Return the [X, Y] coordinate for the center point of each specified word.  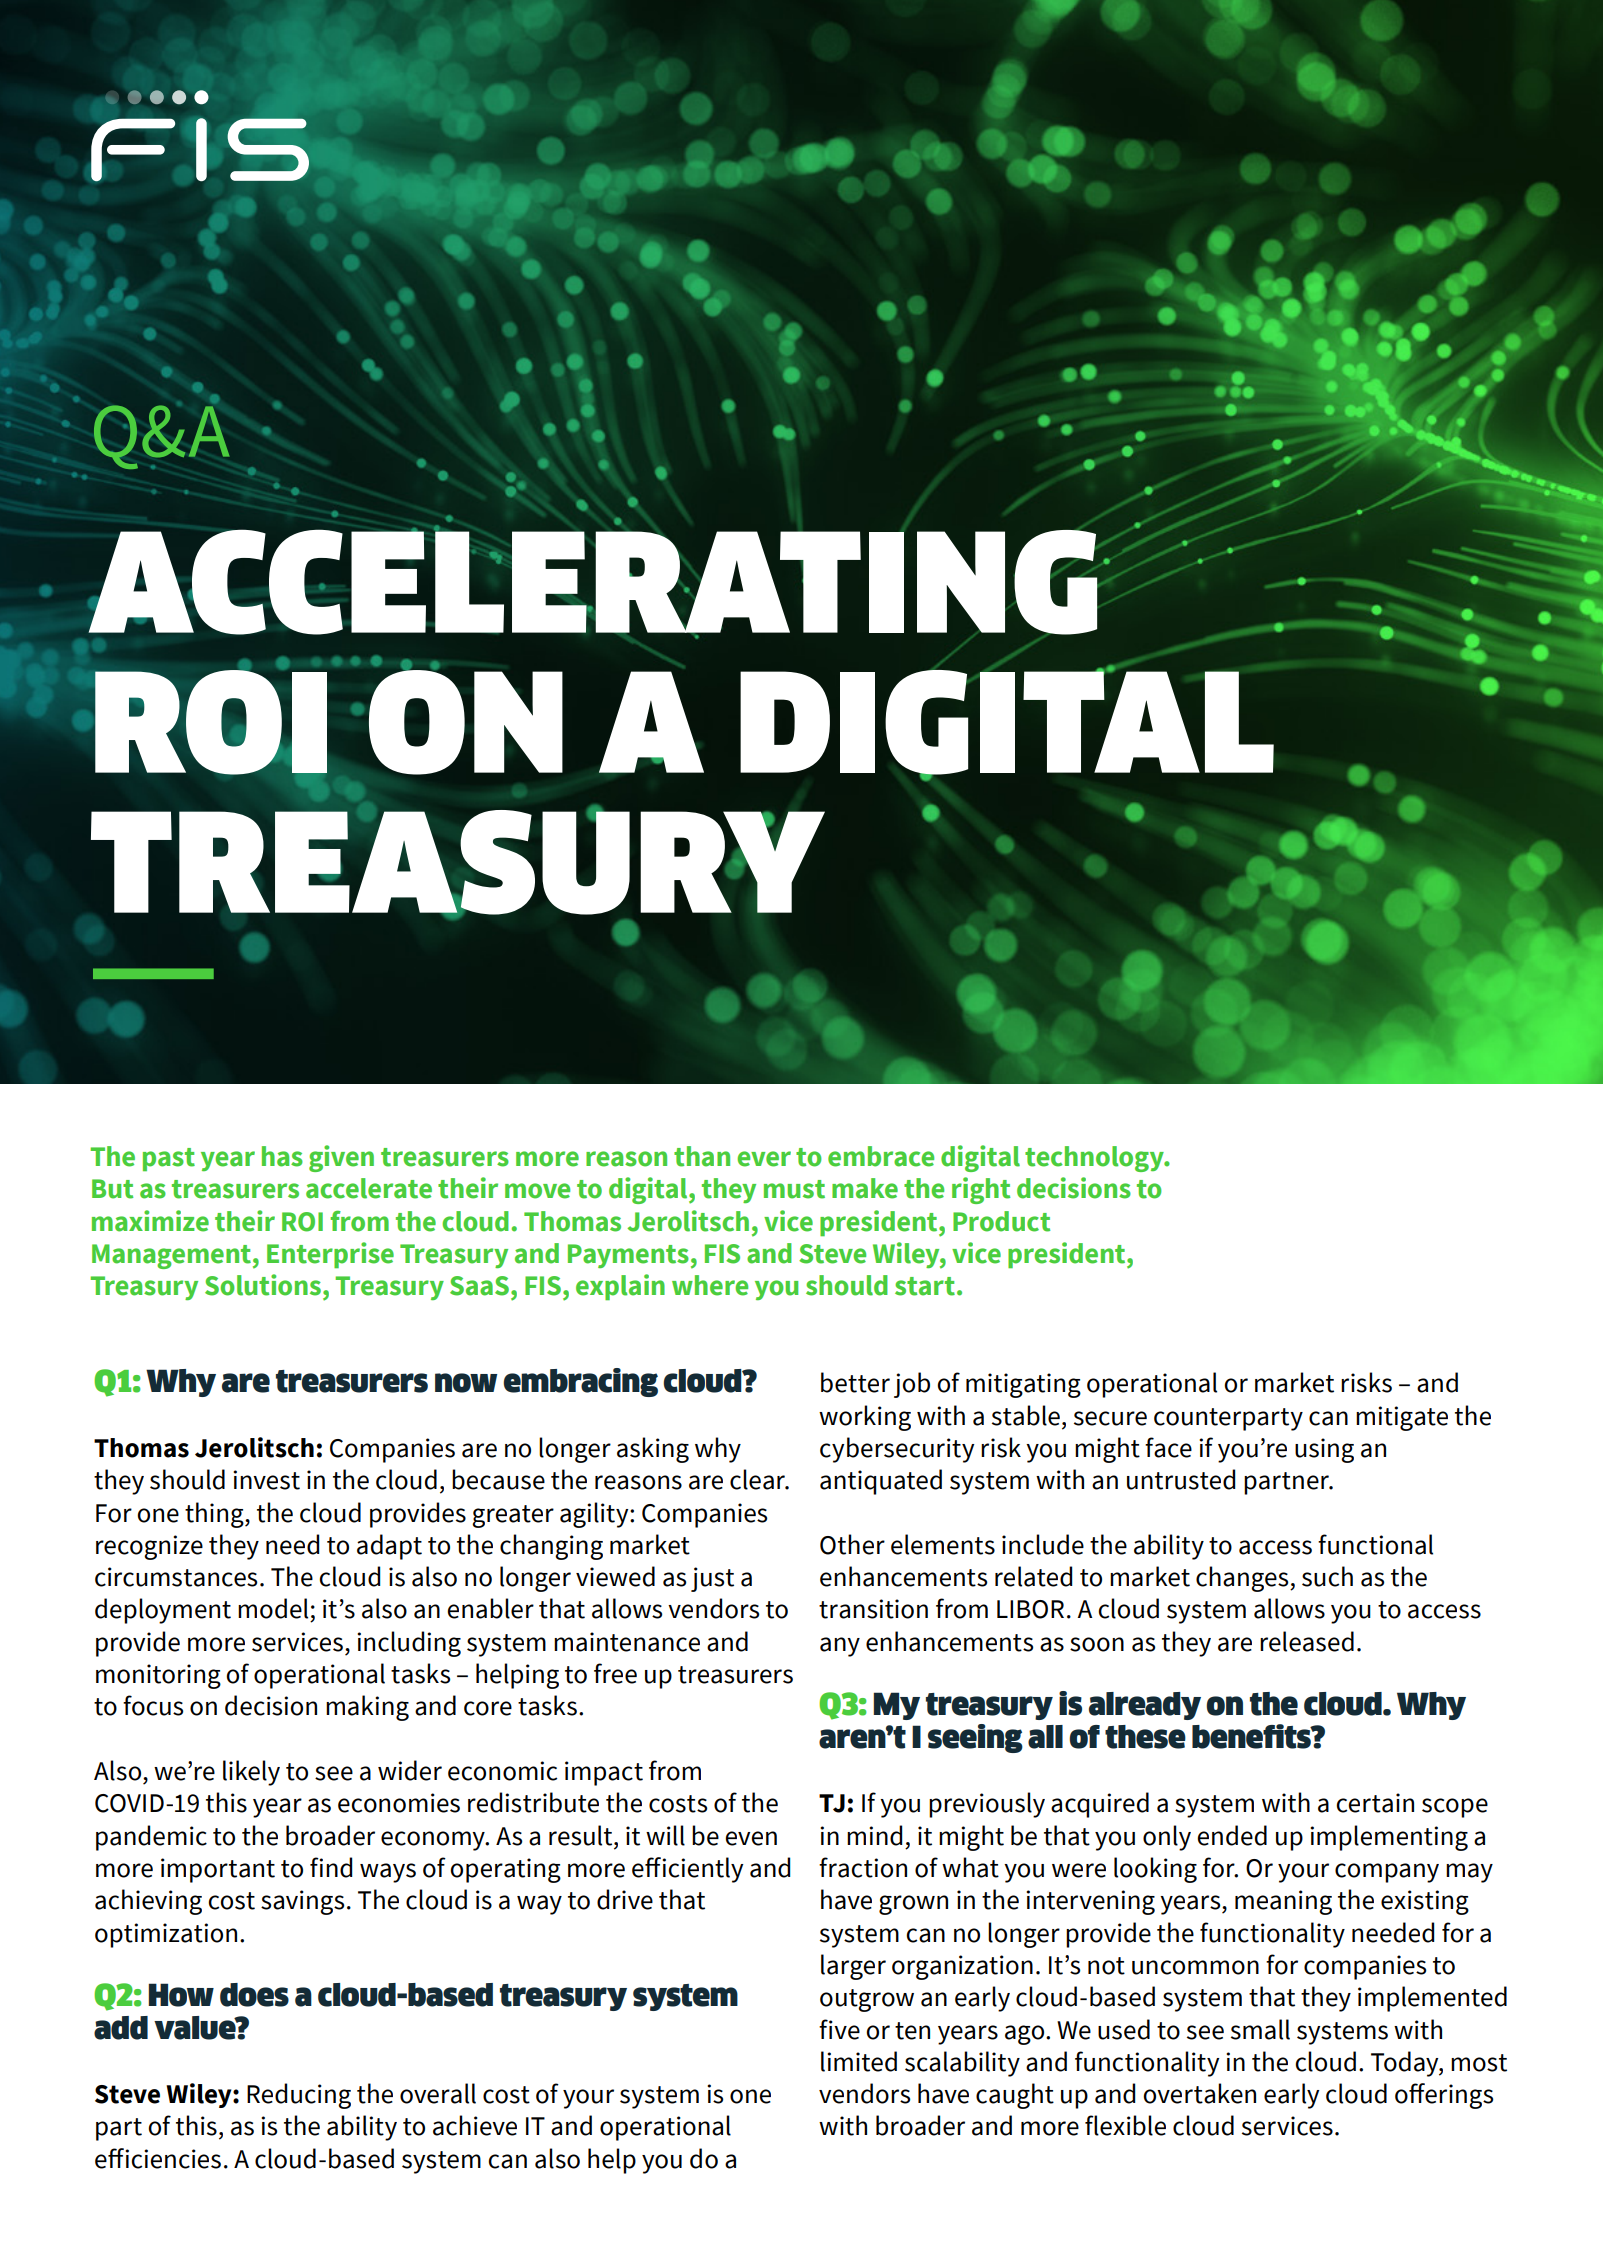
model [273, 1608]
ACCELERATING [593, 582]
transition [873, 1609]
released [1307, 1641]
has [282, 1156]
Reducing [299, 2096]
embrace [881, 1156]
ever [764, 1159]
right [981, 1190]
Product [1001, 1221]
